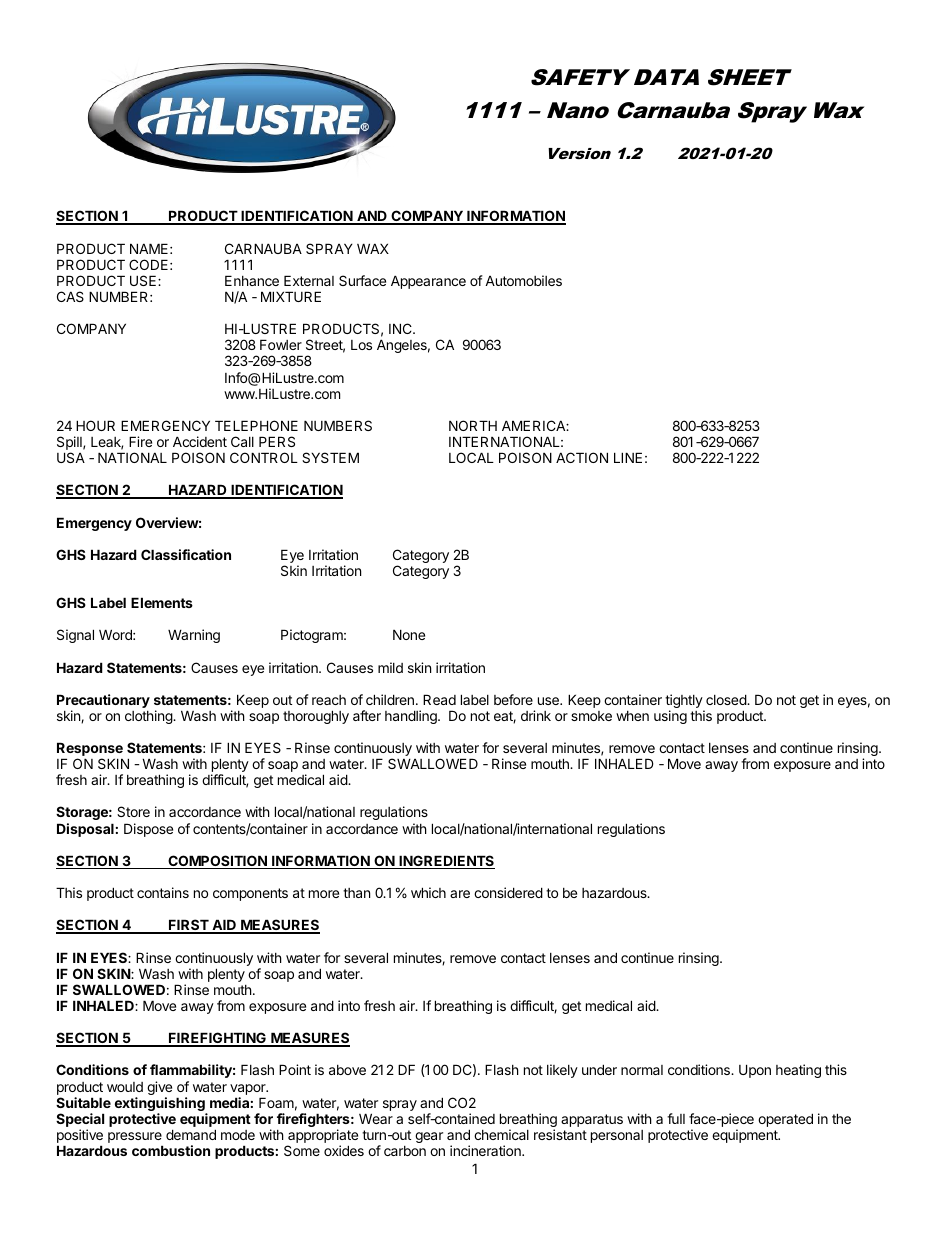 This screenshot has height=1233, width=952. I want to click on clothing, so click(149, 717).
